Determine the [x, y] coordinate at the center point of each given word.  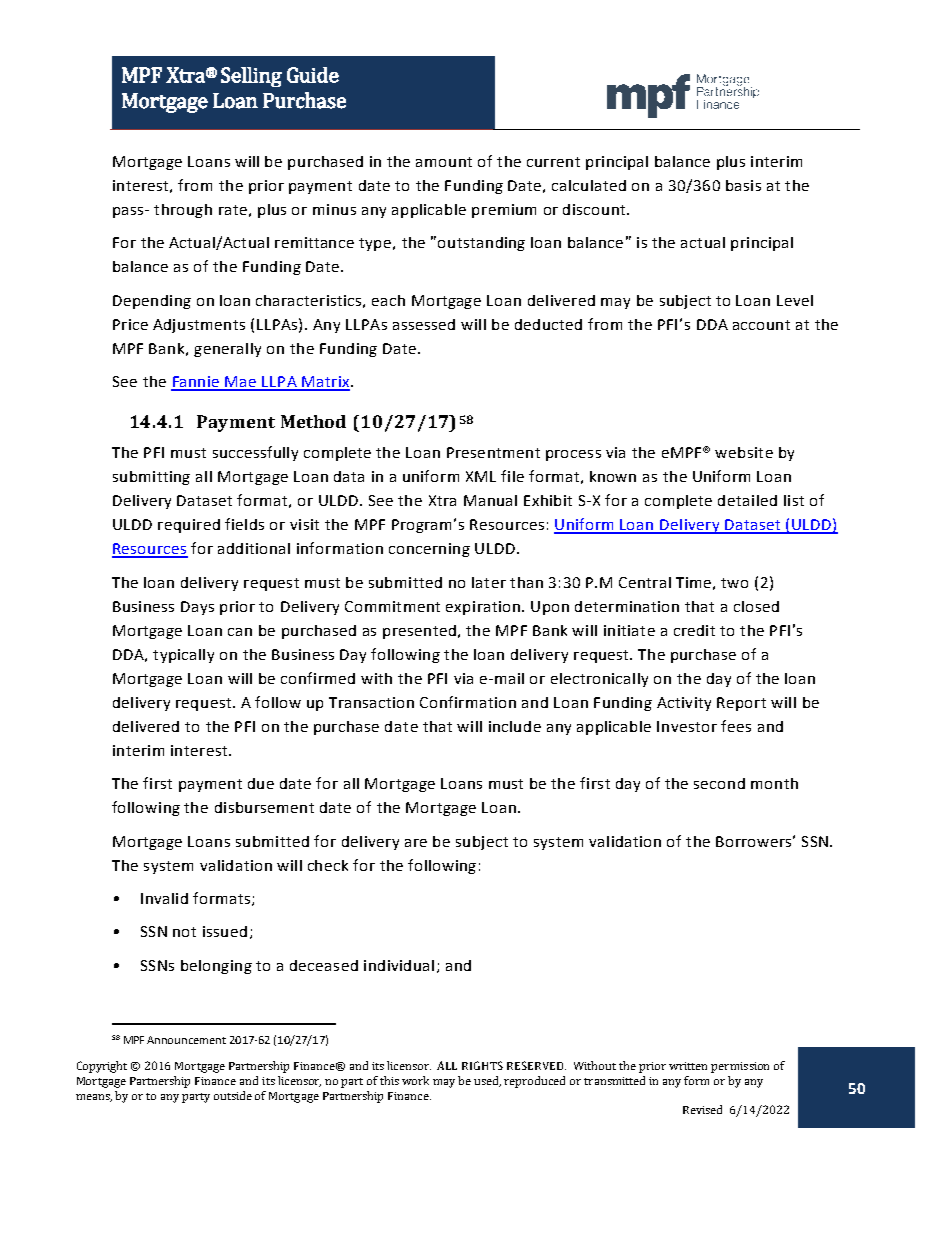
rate [233, 210]
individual [399, 965]
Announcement [186, 1040]
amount [444, 162]
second [719, 783]
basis [743, 185]
